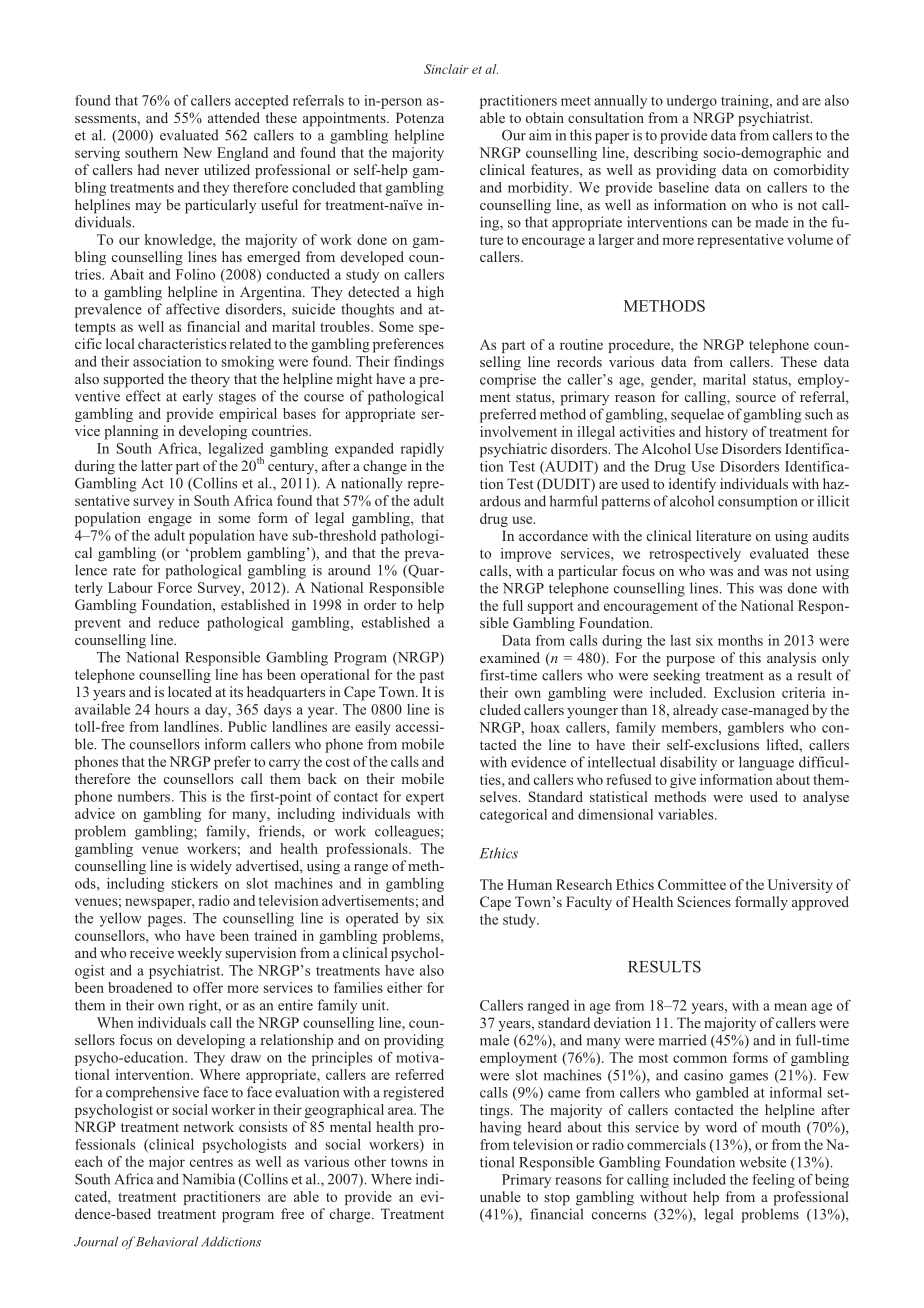 This image has height=1308, width=924. Describe the element at coordinates (557, 1199) in the image. I see `stop` at that location.
